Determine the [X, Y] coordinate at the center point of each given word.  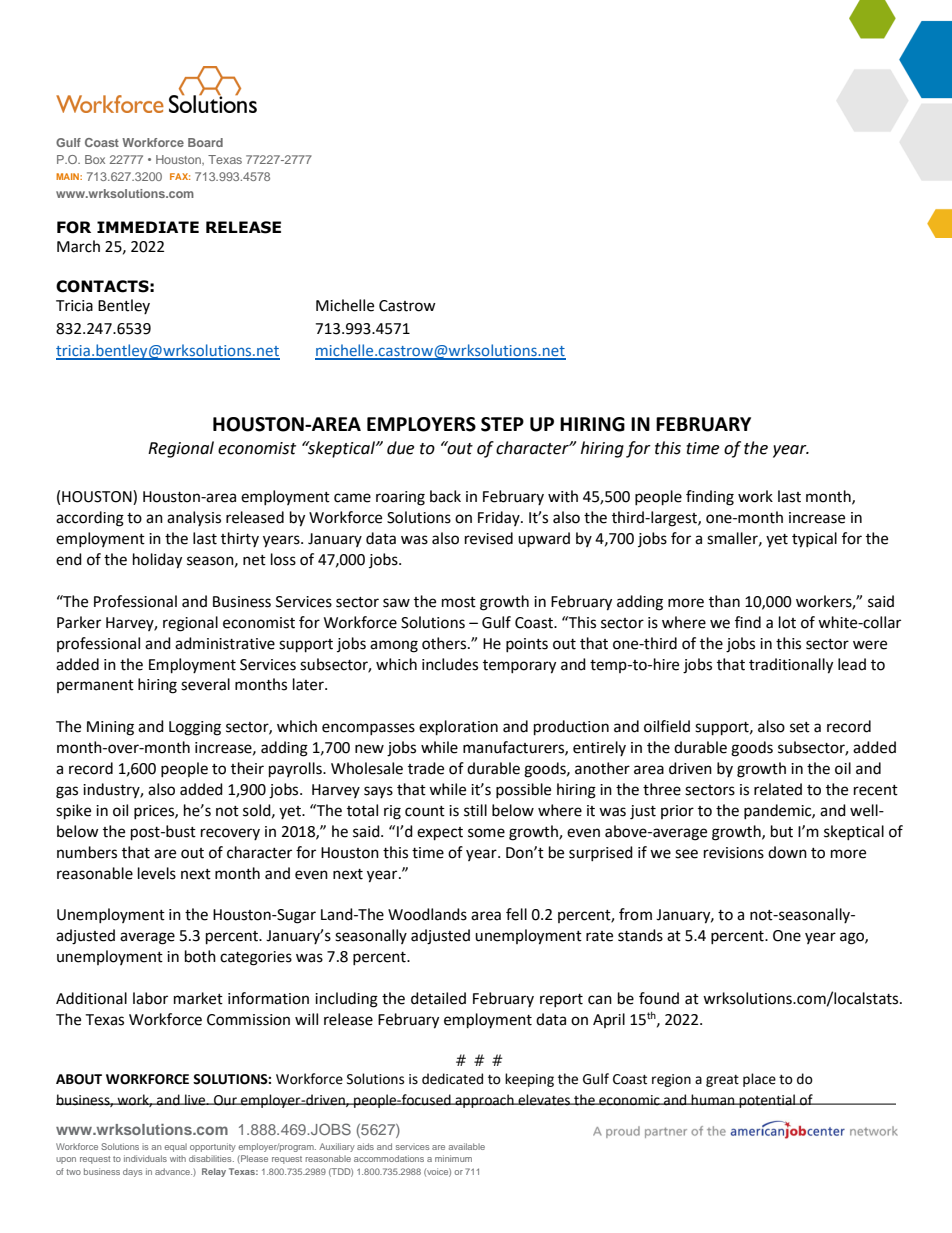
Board [205, 142]
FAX [180, 176]
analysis [194, 518]
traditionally [791, 666]
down [787, 852]
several [205, 684]
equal [176, 1147]
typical [814, 540]
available [466, 1146]
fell [516, 914]
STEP [502, 424]
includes [450, 664]
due [400, 448]
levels [157, 873]
